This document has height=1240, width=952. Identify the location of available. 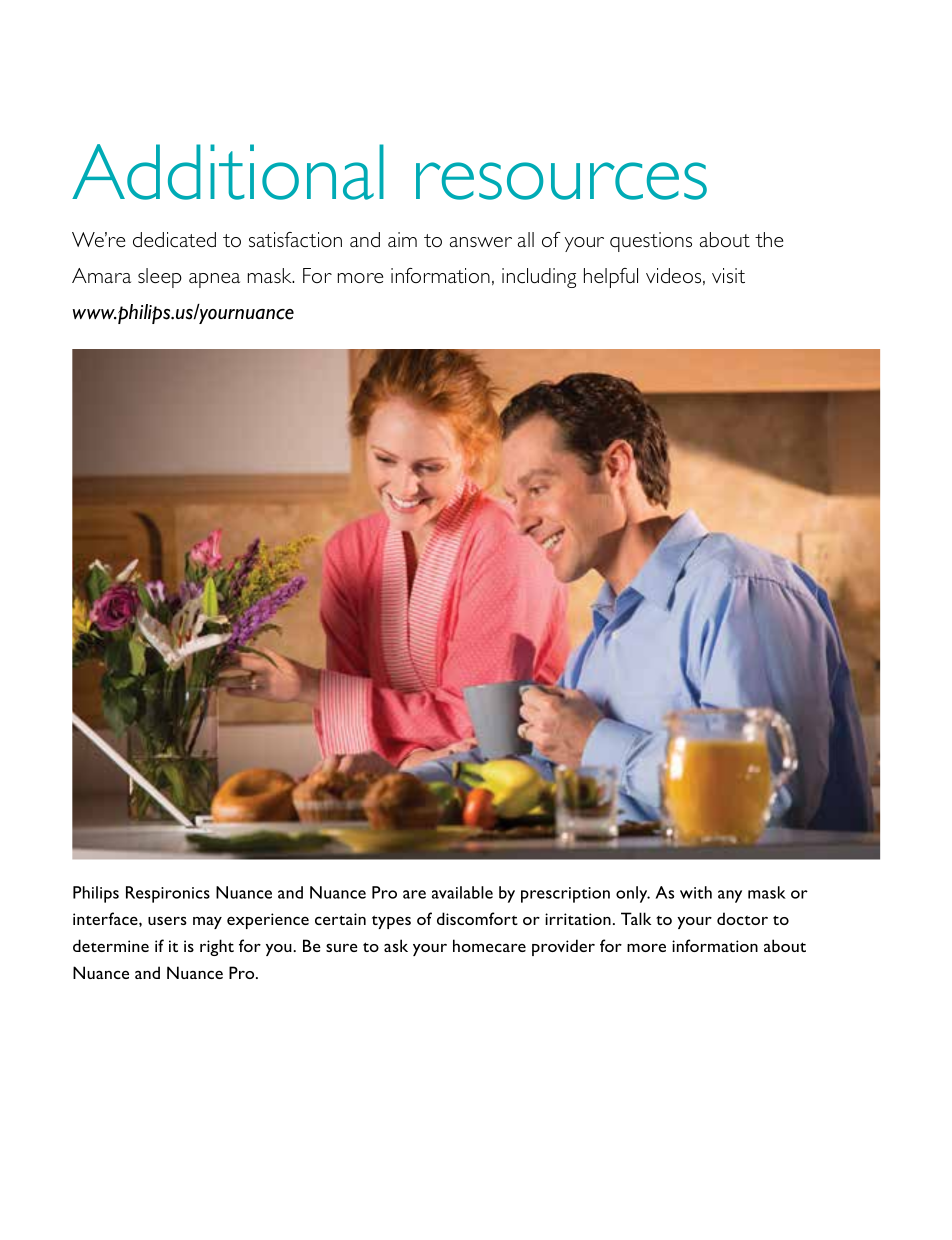
(462, 892).
